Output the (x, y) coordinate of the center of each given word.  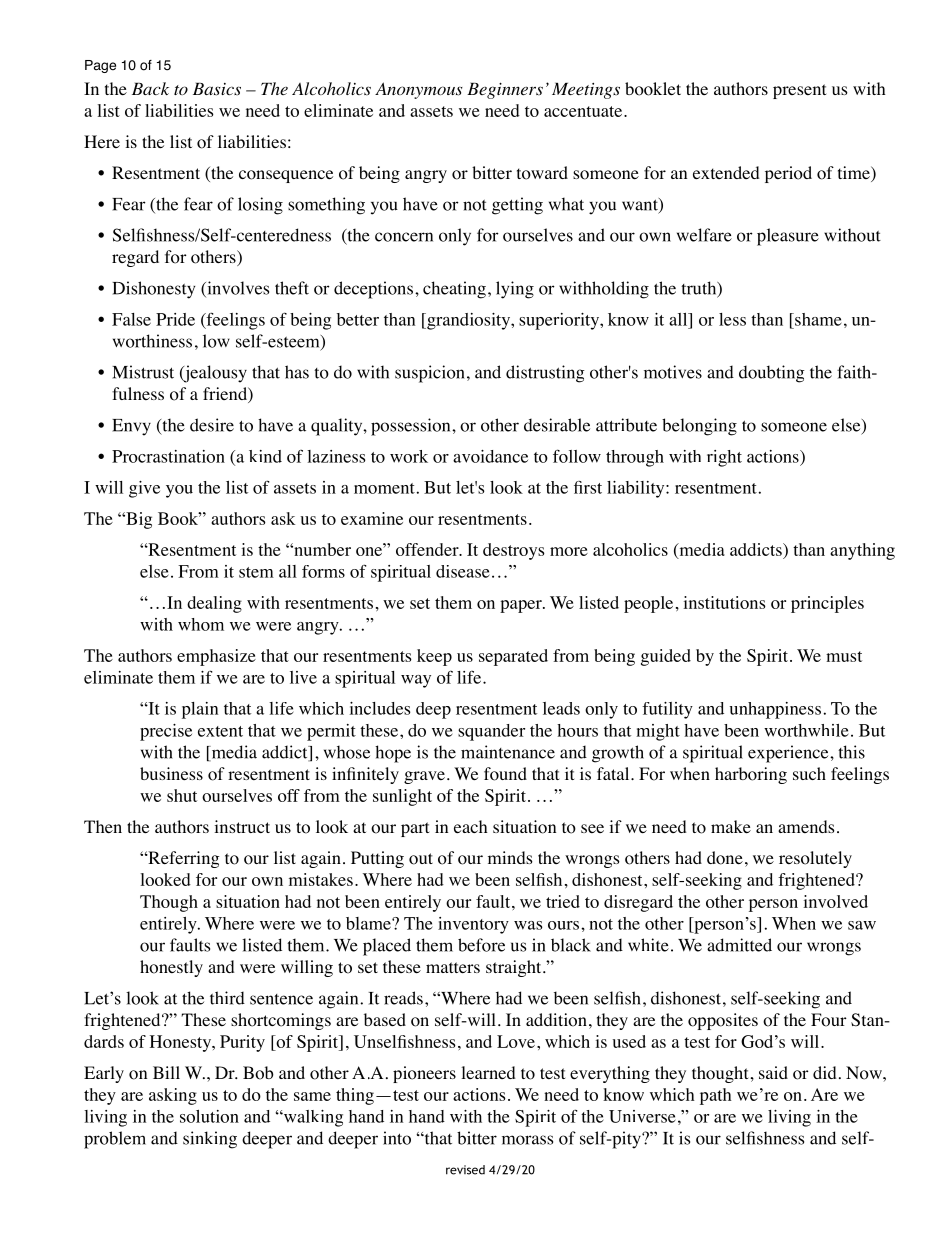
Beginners (505, 90)
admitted (739, 945)
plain (200, 710)
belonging (699, 427)
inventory (473, 925)
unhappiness (775, 710)
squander (491, 732)
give (144, 489)
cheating (454, 290)
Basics (217, 89)
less (732, 319)
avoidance (490, 456)
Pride (175, 319)
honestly (171, 968)
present (799, 91)
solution (209, 1116)
